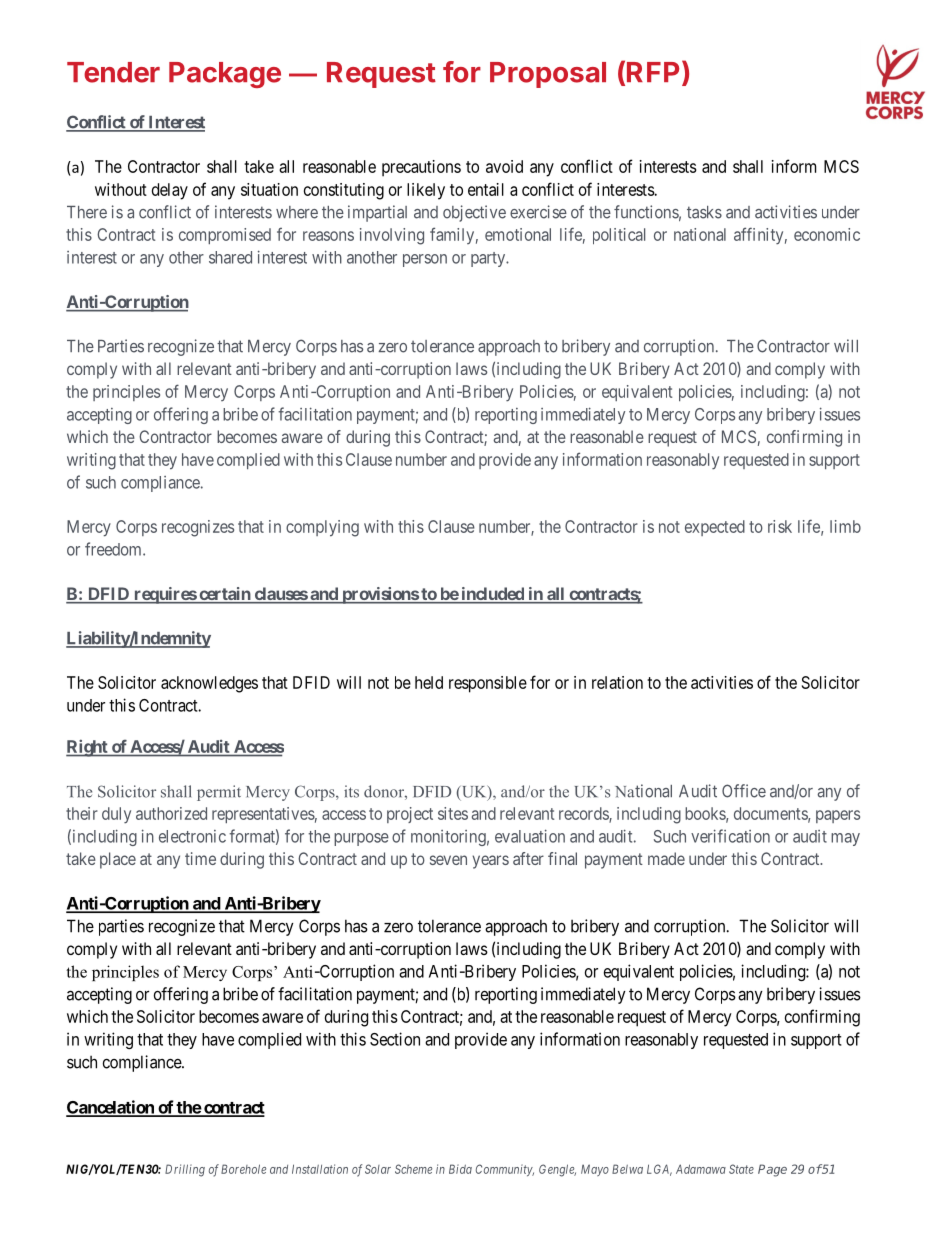 The width and height of the page is (952, 1233). What do you see at coordinates (171, 813) in the page?
I see `authorized` at bounding box center [171, 813].
